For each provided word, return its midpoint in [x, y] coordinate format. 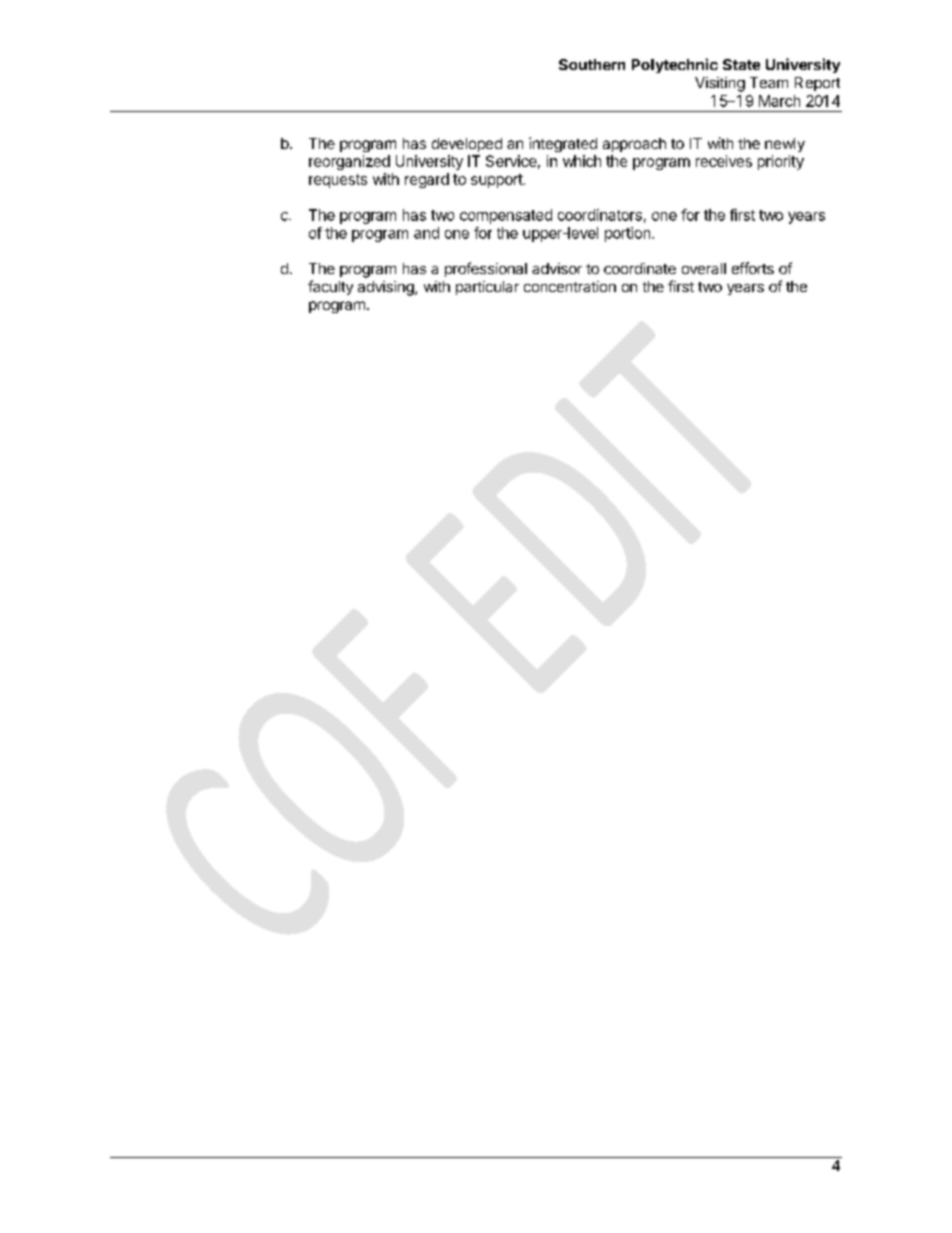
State [741, 64]
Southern [592, 64]
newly [785, 145]
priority [781, 162]
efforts [753, 268]
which [582, 161]
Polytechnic [675, 65]
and [426, 233]
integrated [563, 144]
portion [629, 234]
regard [427, 180]
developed [467, 145]
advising [387, 288]
